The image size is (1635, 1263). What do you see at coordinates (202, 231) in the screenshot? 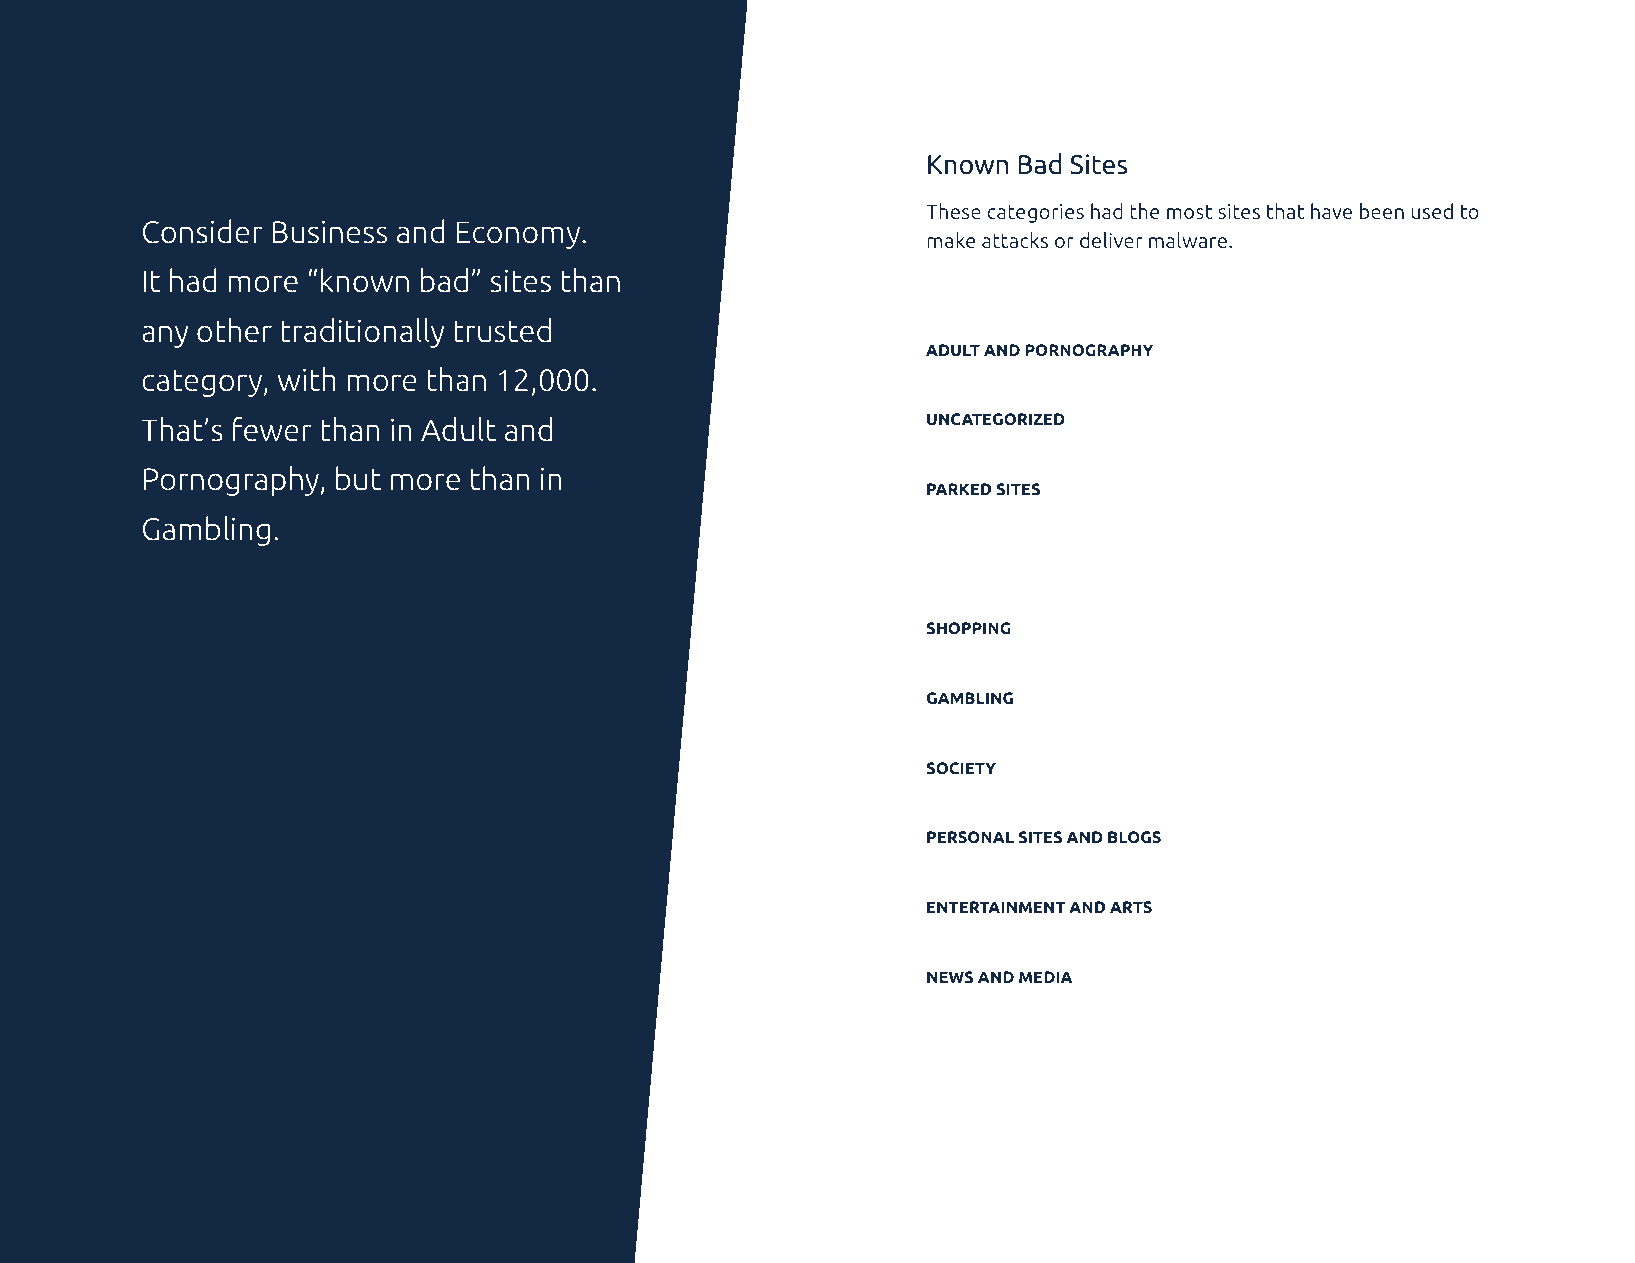
I see `Consider` at bounding box center [202, 231].
